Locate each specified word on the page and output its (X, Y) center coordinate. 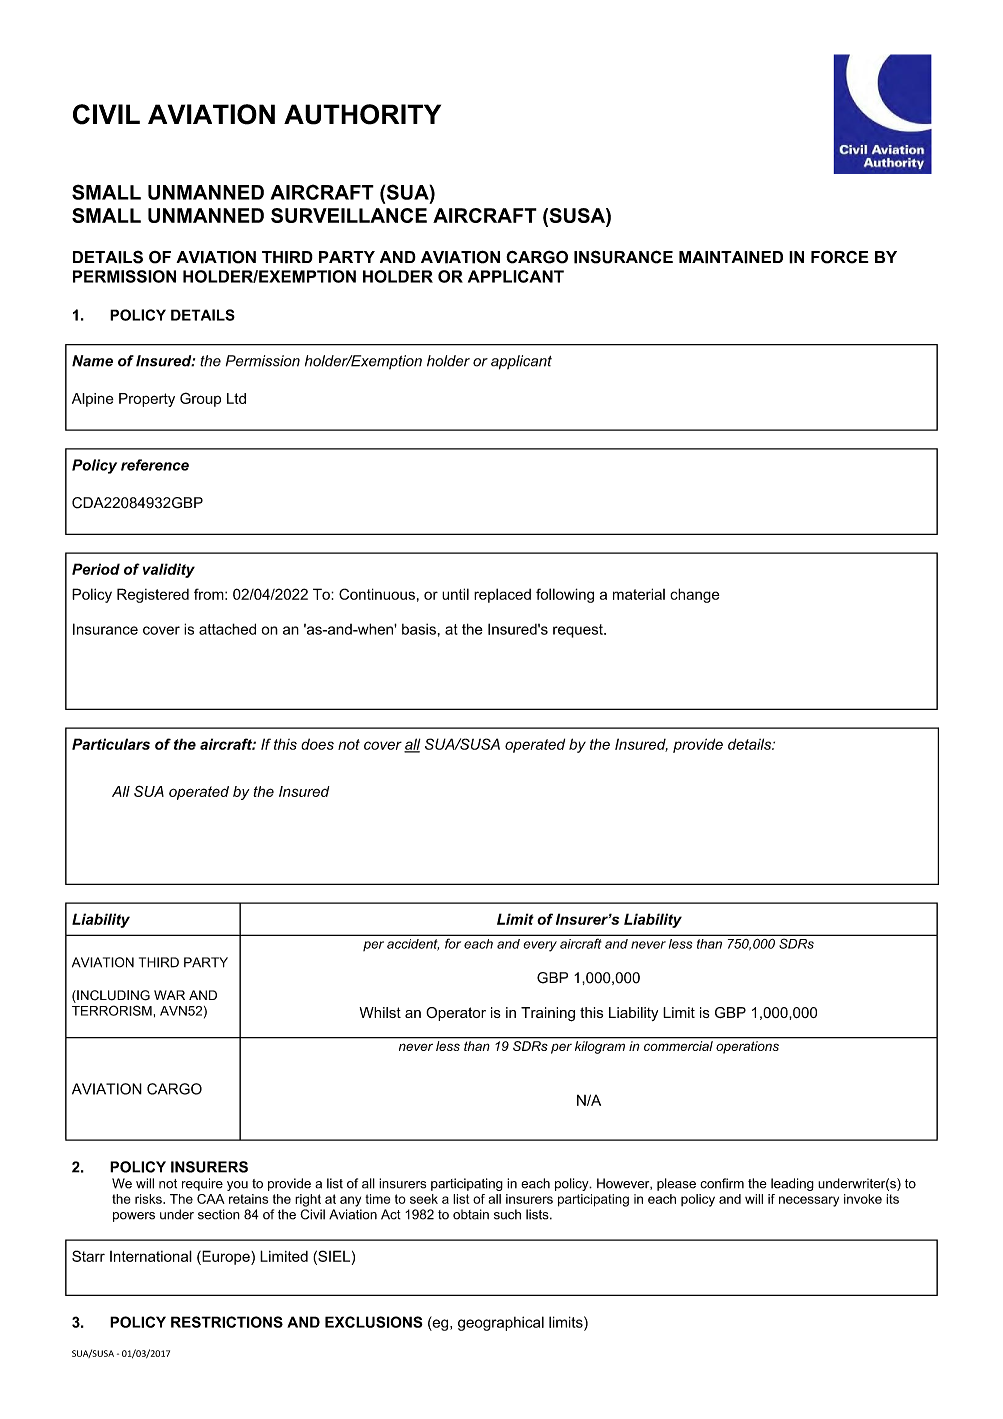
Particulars (111, 744)
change (695, 595)
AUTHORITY (362, 114)
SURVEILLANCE (349, 215)
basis (419, 629)
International (151, 1256)
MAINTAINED (731, 257)
